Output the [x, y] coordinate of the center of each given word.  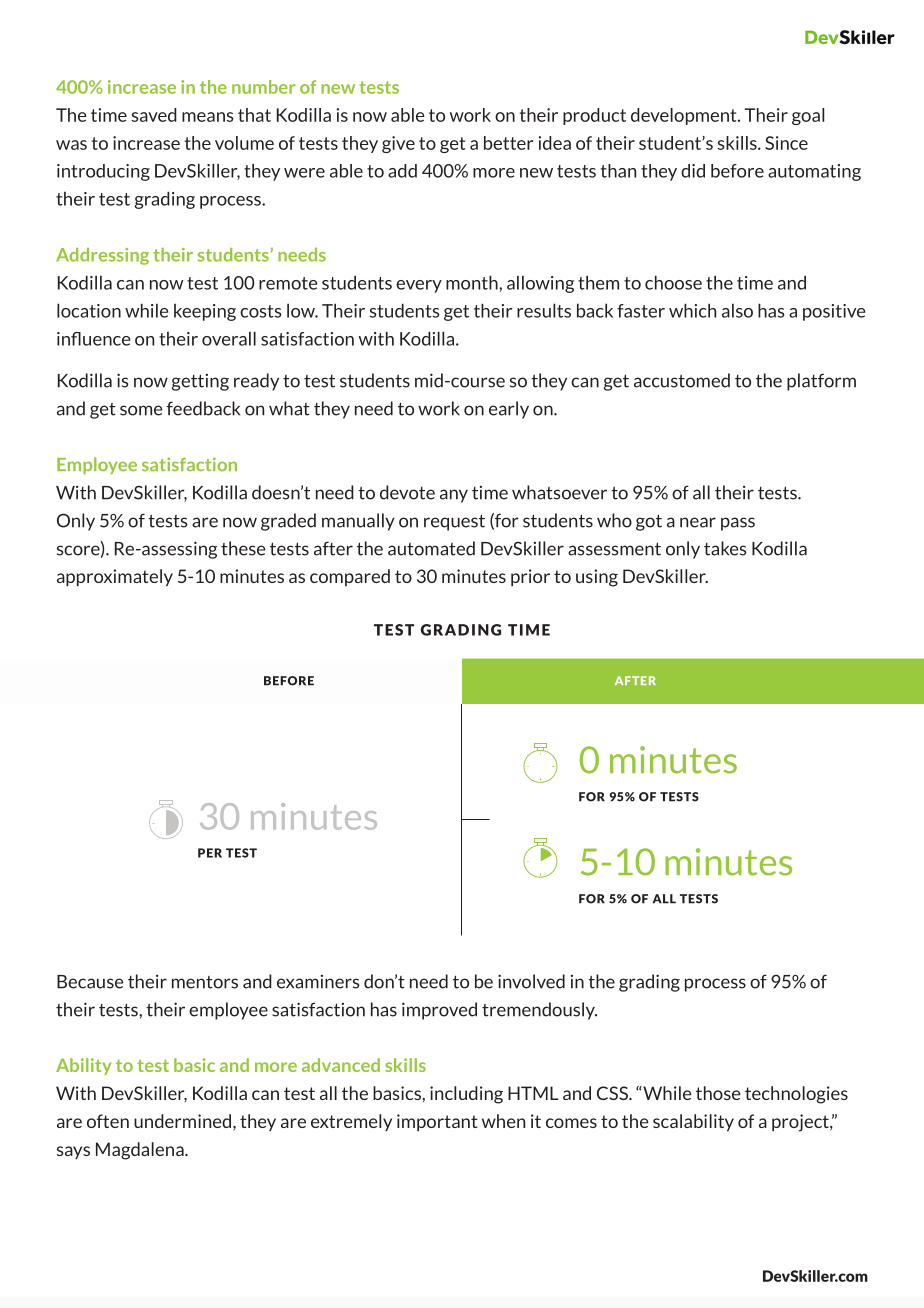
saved [154, 115]
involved [531, 981]
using [597, 578]
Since [786, 143]
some [141, 410]
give [398, 144]
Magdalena [141, 1151]
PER [210, 853]
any [454, 496]
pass [738, 524]
